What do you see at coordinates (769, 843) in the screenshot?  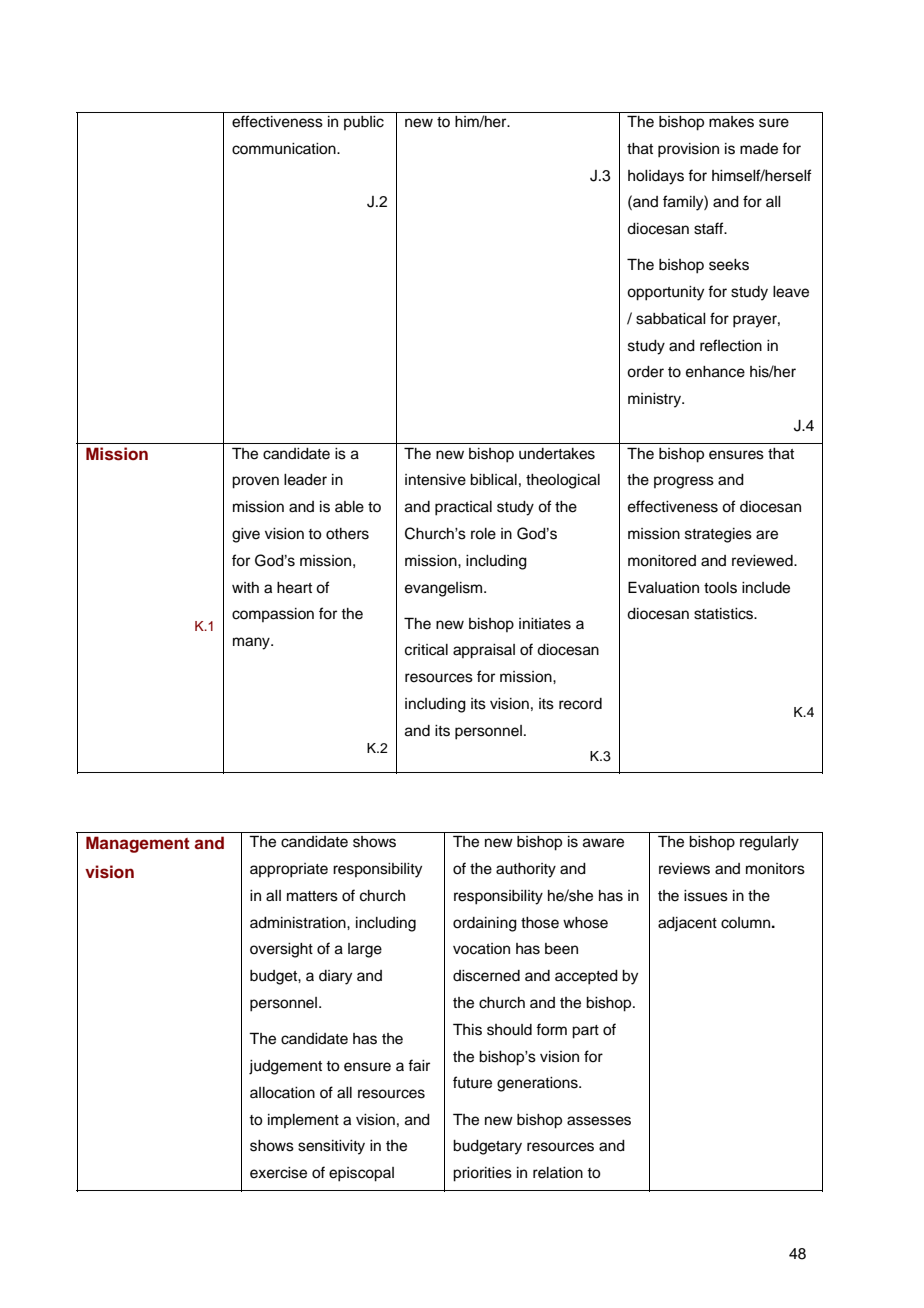 I see `regularly` at bounding box center [769, 843].
